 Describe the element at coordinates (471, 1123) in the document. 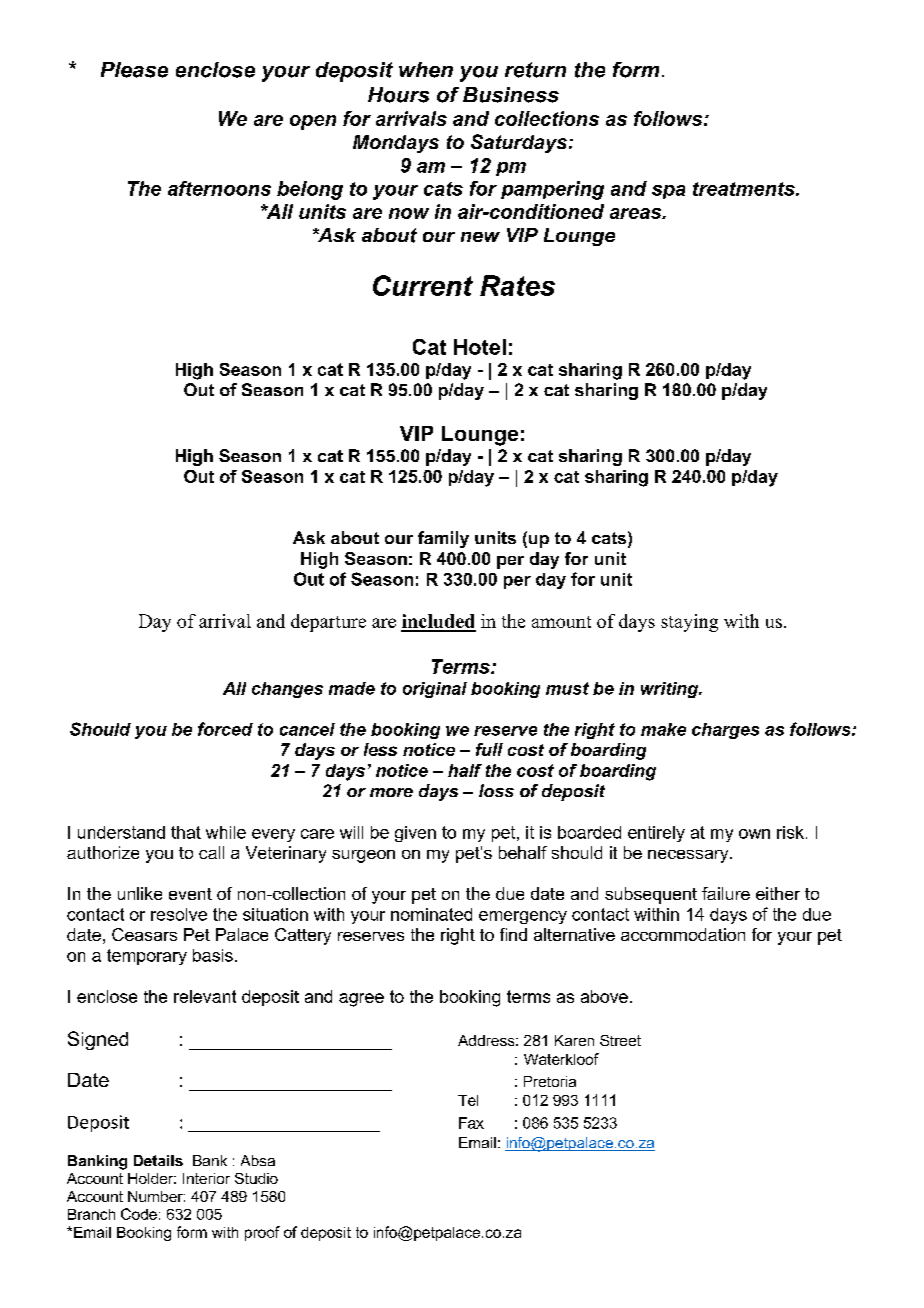

I see `Fax` at that location.
